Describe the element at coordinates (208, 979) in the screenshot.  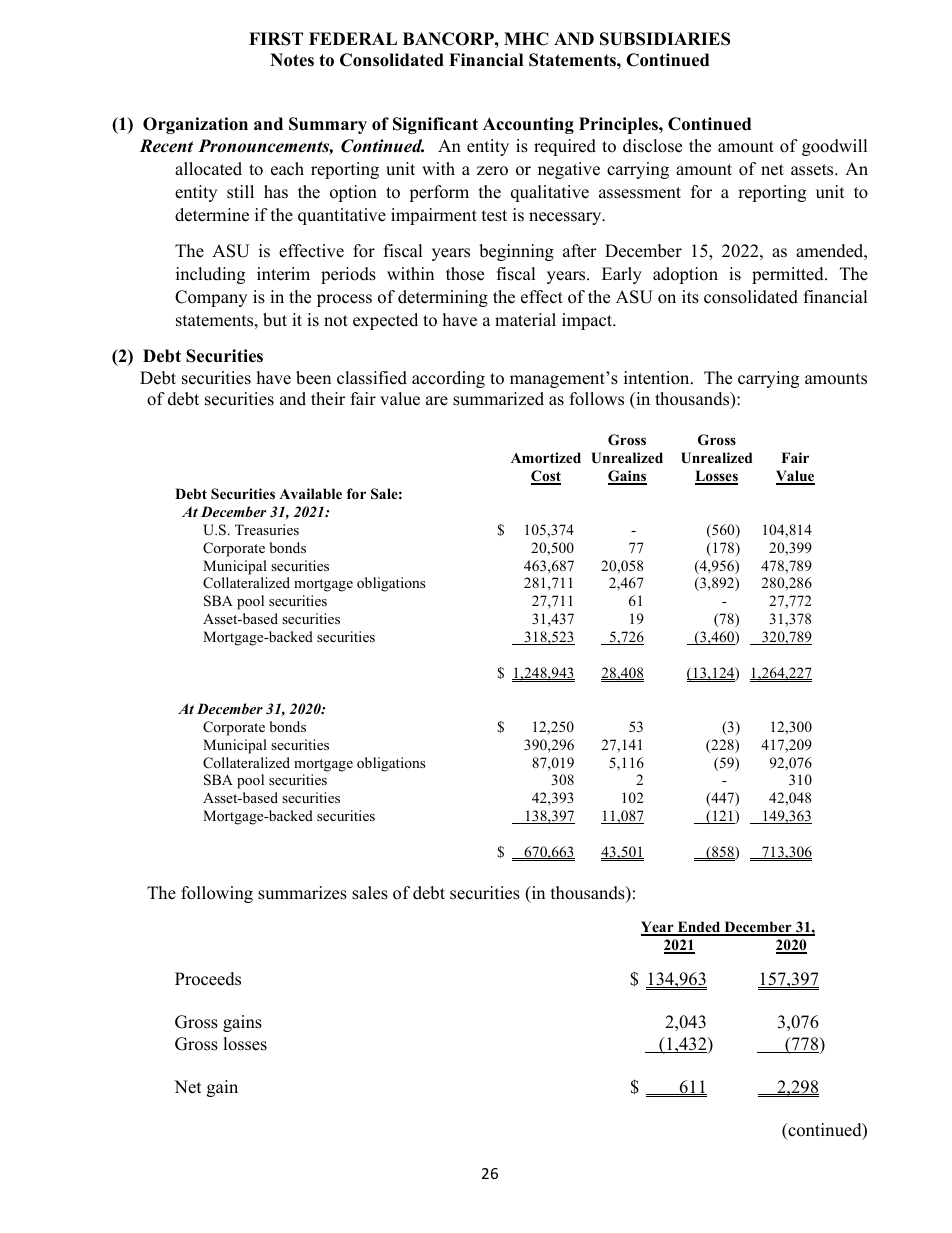
I see `Proceeds` at that location.
